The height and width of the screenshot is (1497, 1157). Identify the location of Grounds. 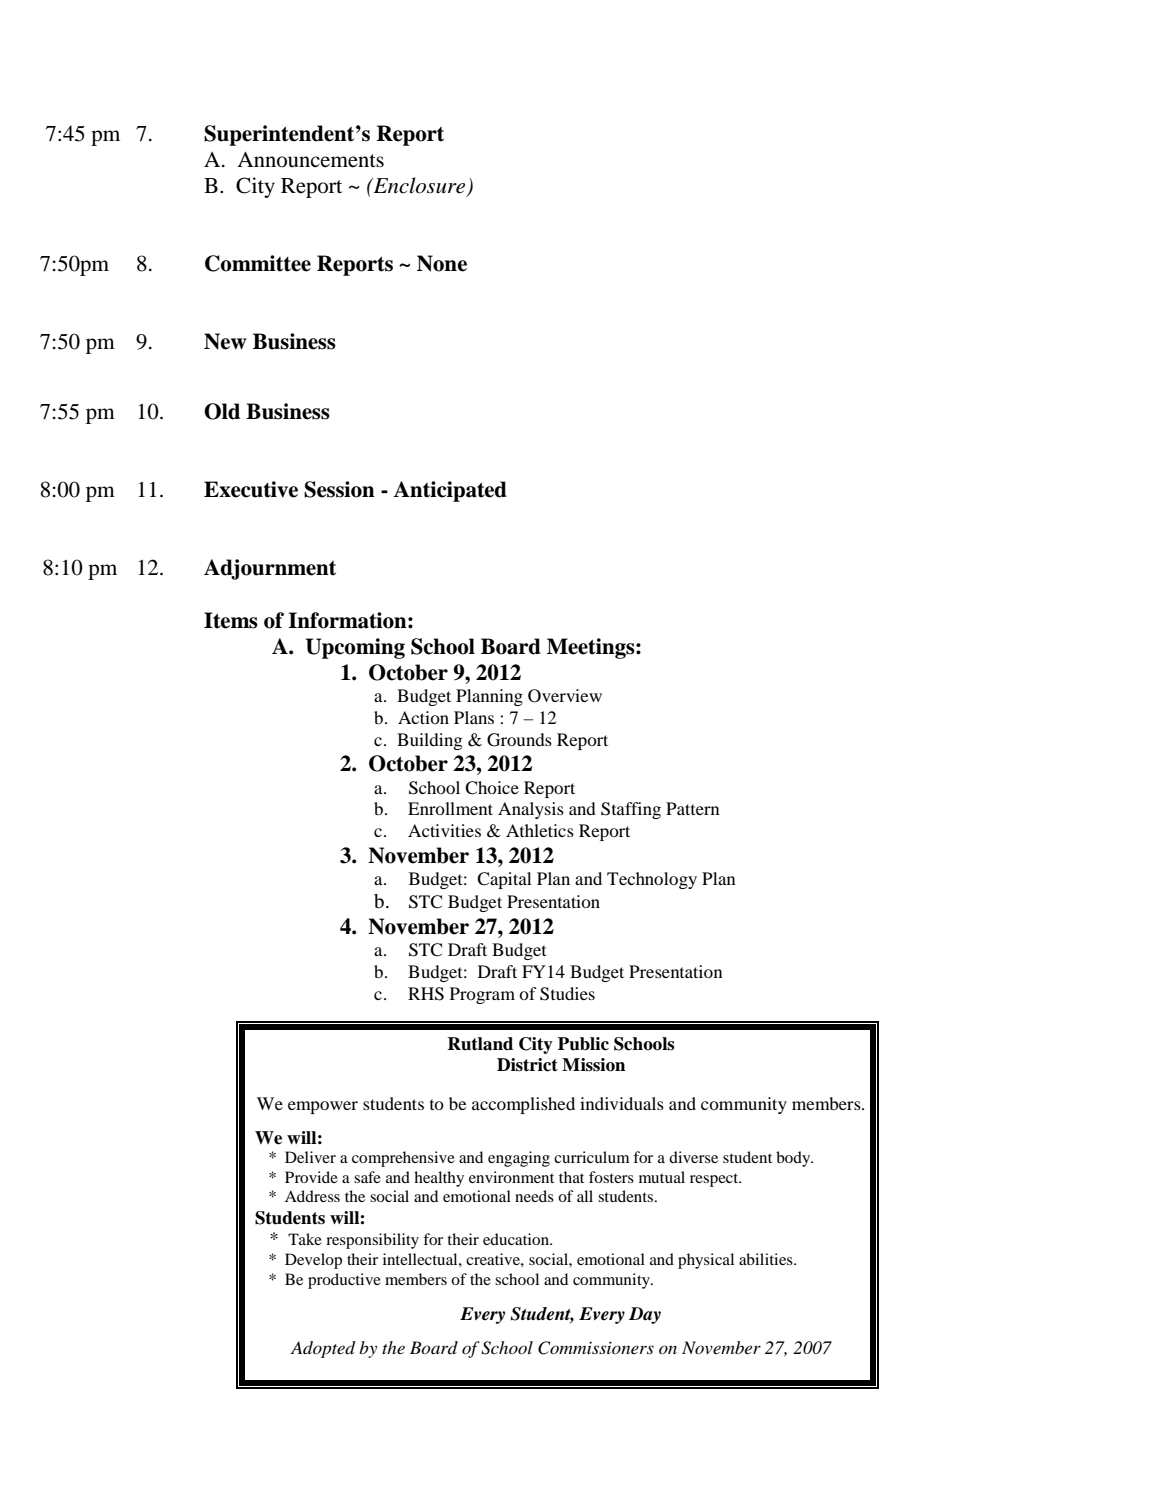
(519, 740).
